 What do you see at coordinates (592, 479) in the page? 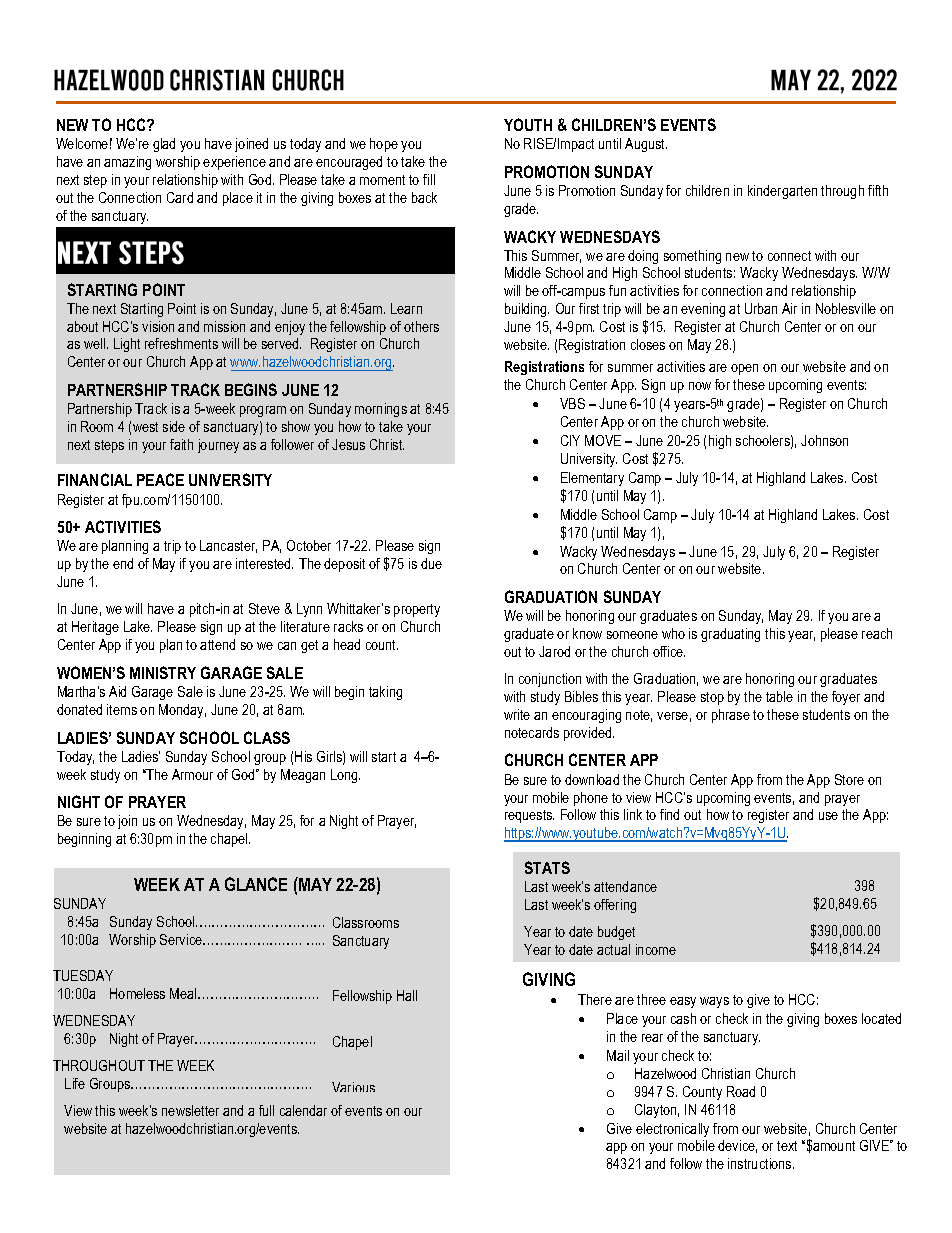
I see `Elementary` at bounding box center [592, 479].
